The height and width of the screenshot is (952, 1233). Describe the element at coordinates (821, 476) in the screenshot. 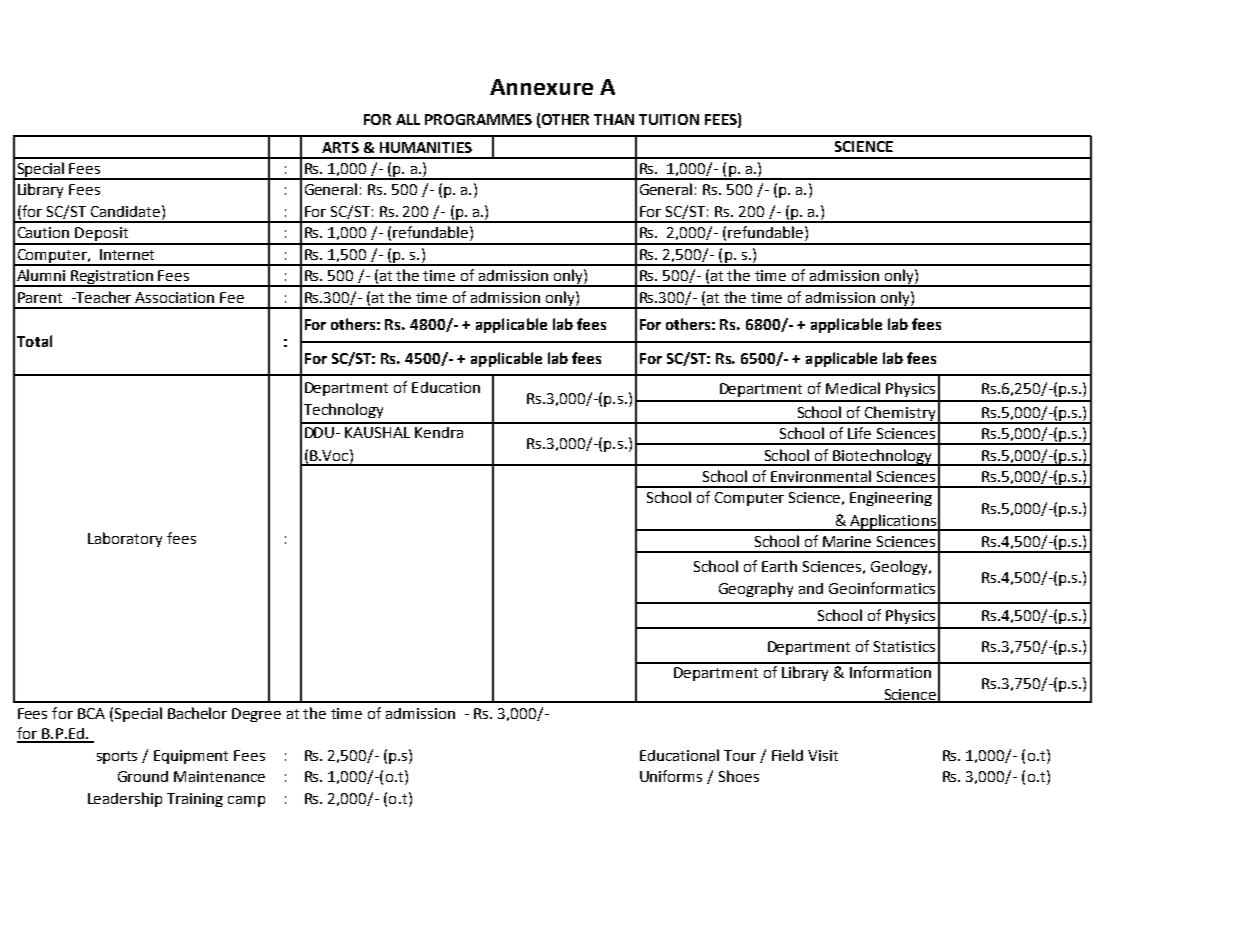

I see `Environmental` at that location.
